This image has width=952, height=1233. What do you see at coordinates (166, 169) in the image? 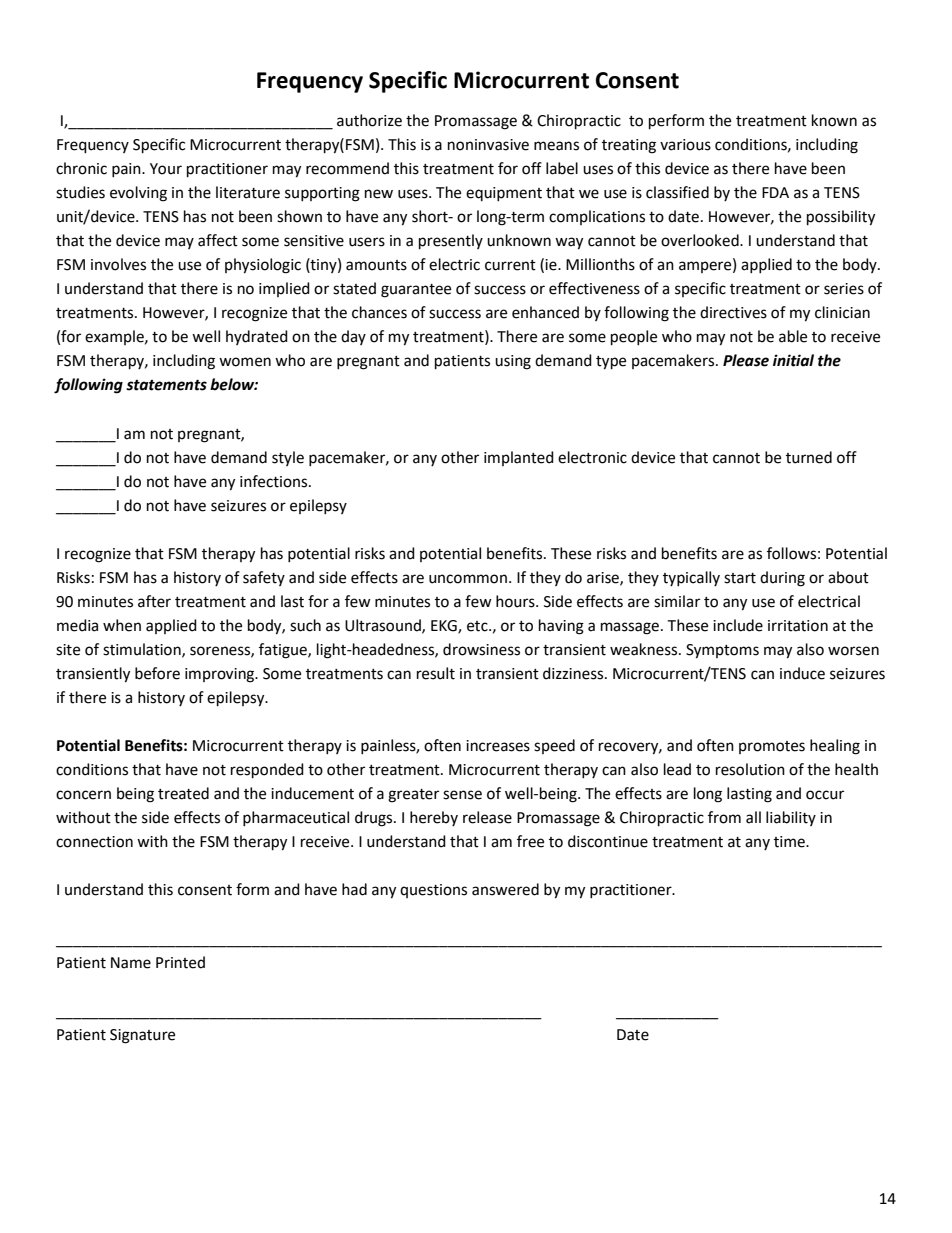
I see `Your` at bounding box center [166, 169].
